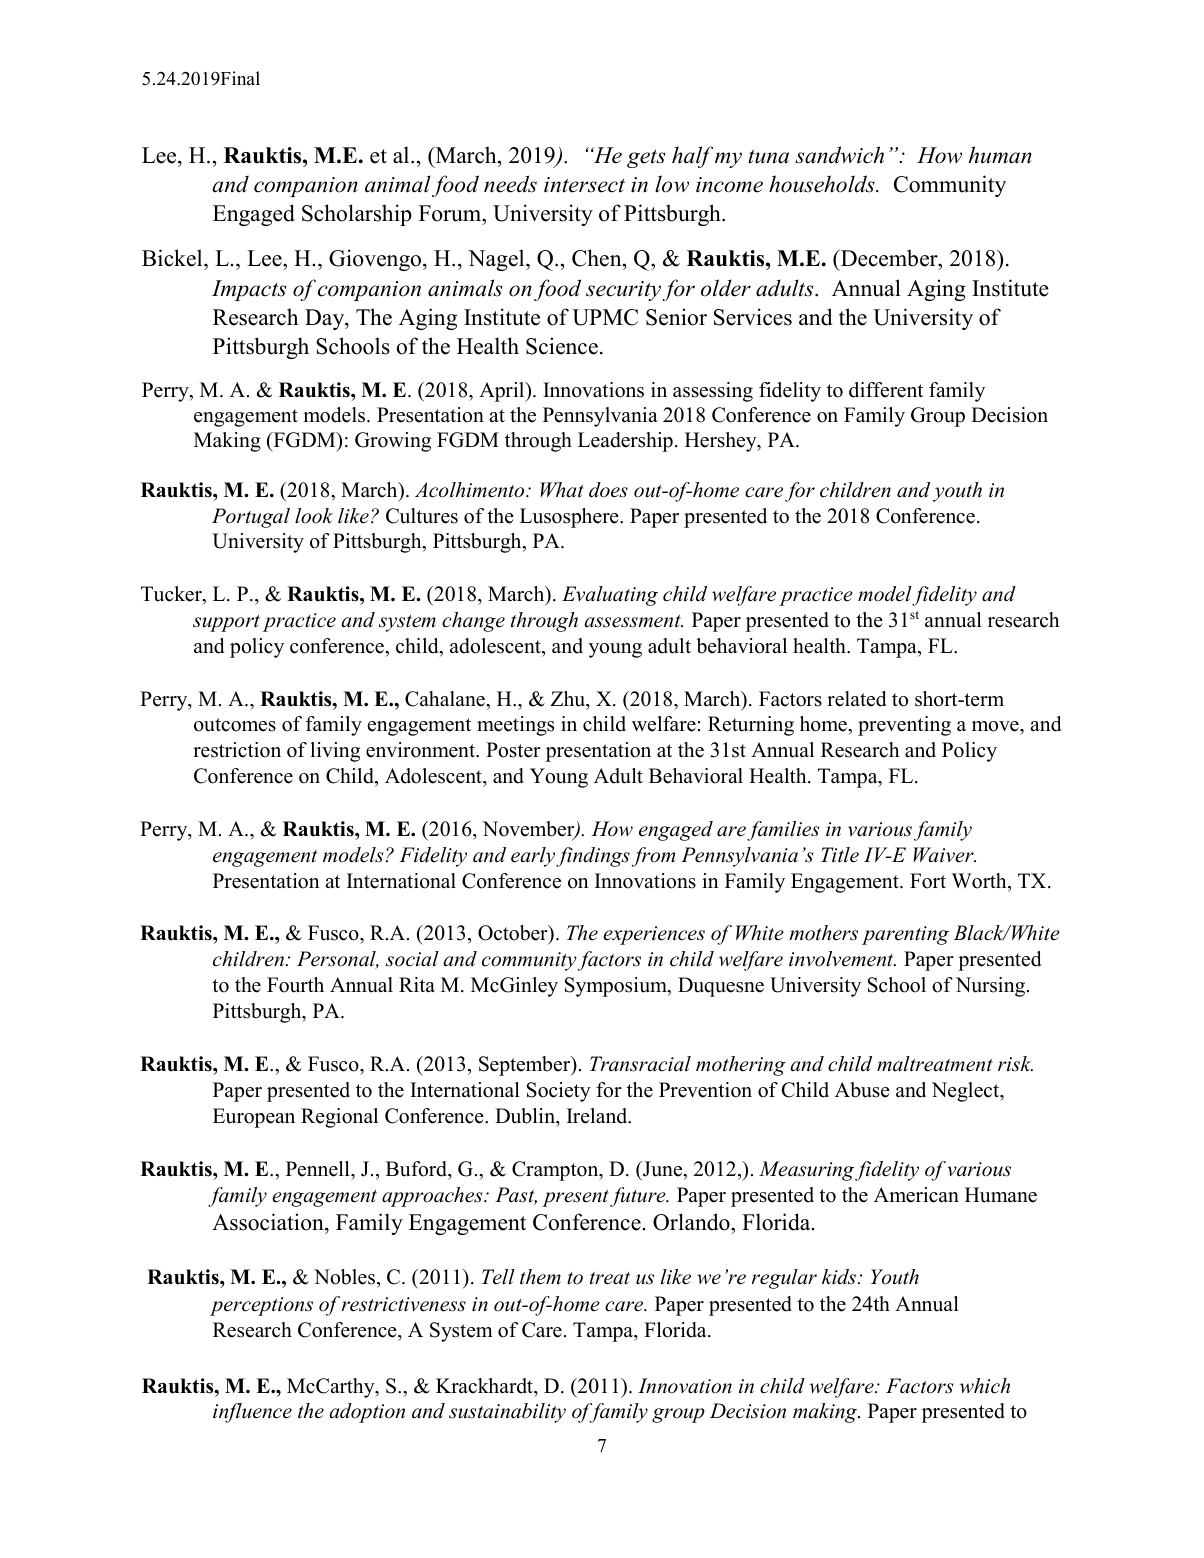  Describe the element at coordinates (598, 1116) in the screenshot. I see `Ireland` at that location.
